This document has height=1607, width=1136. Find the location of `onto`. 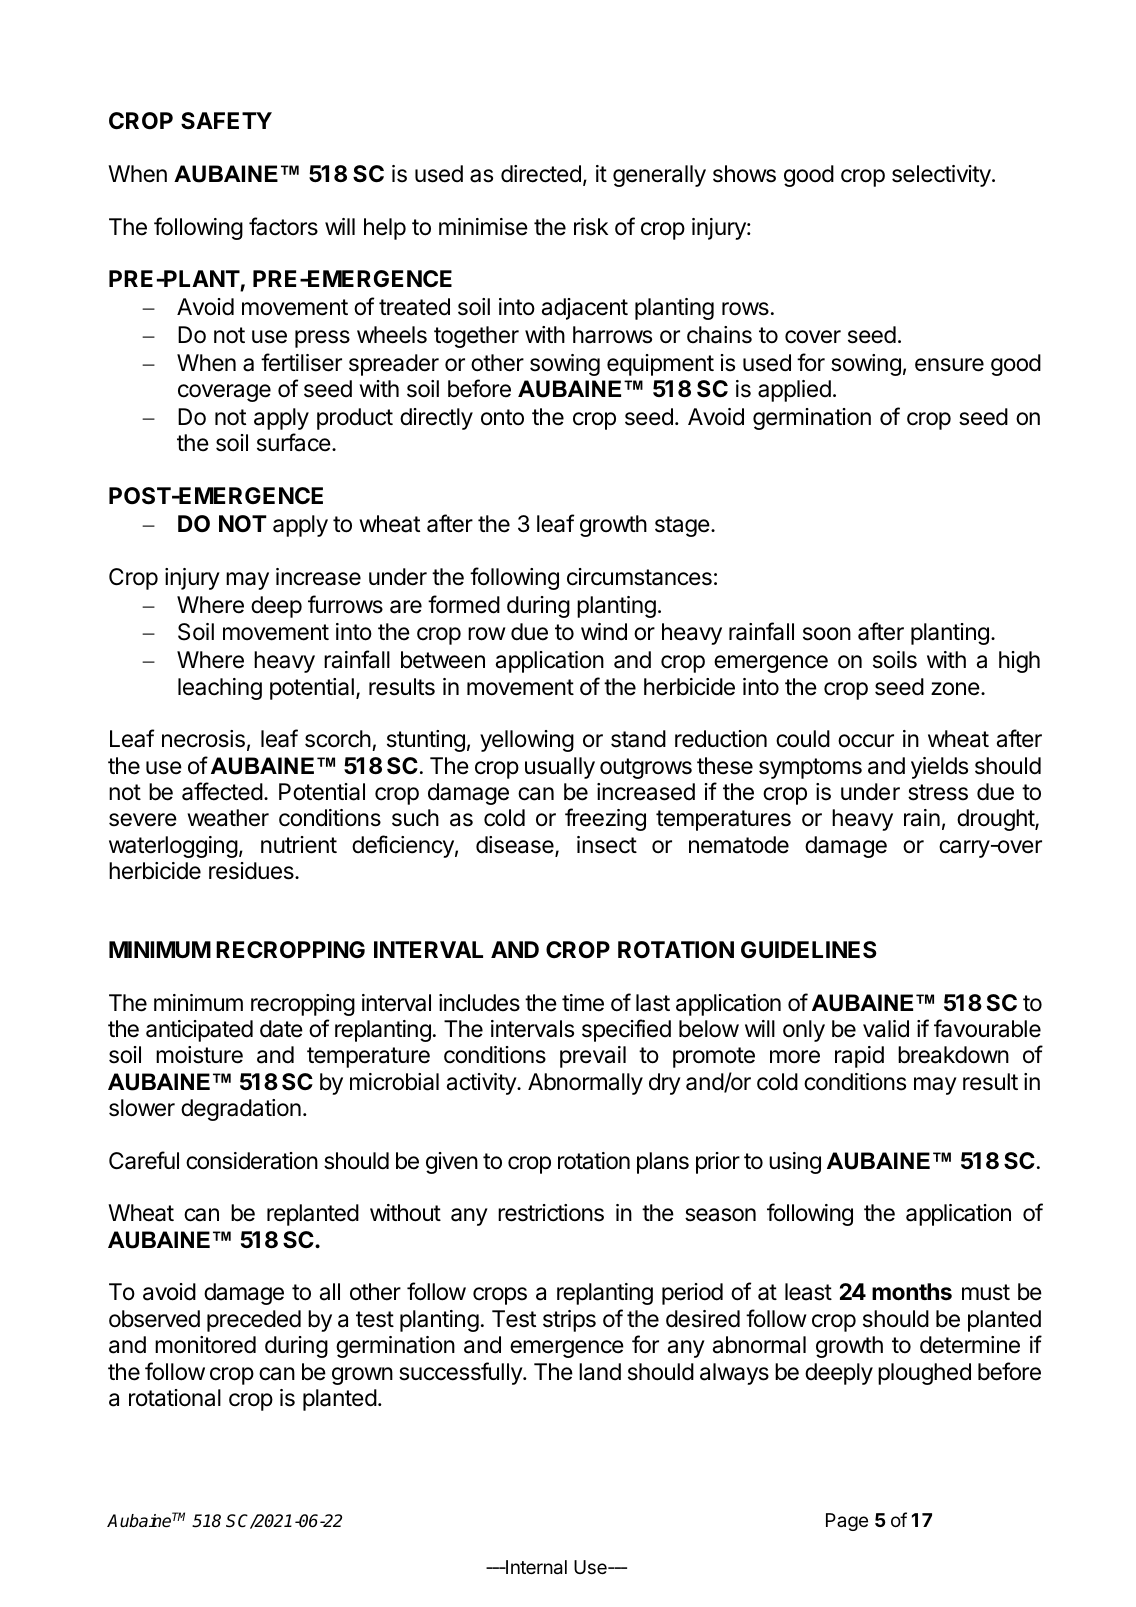

onto is located at coordinates (502, 417).
